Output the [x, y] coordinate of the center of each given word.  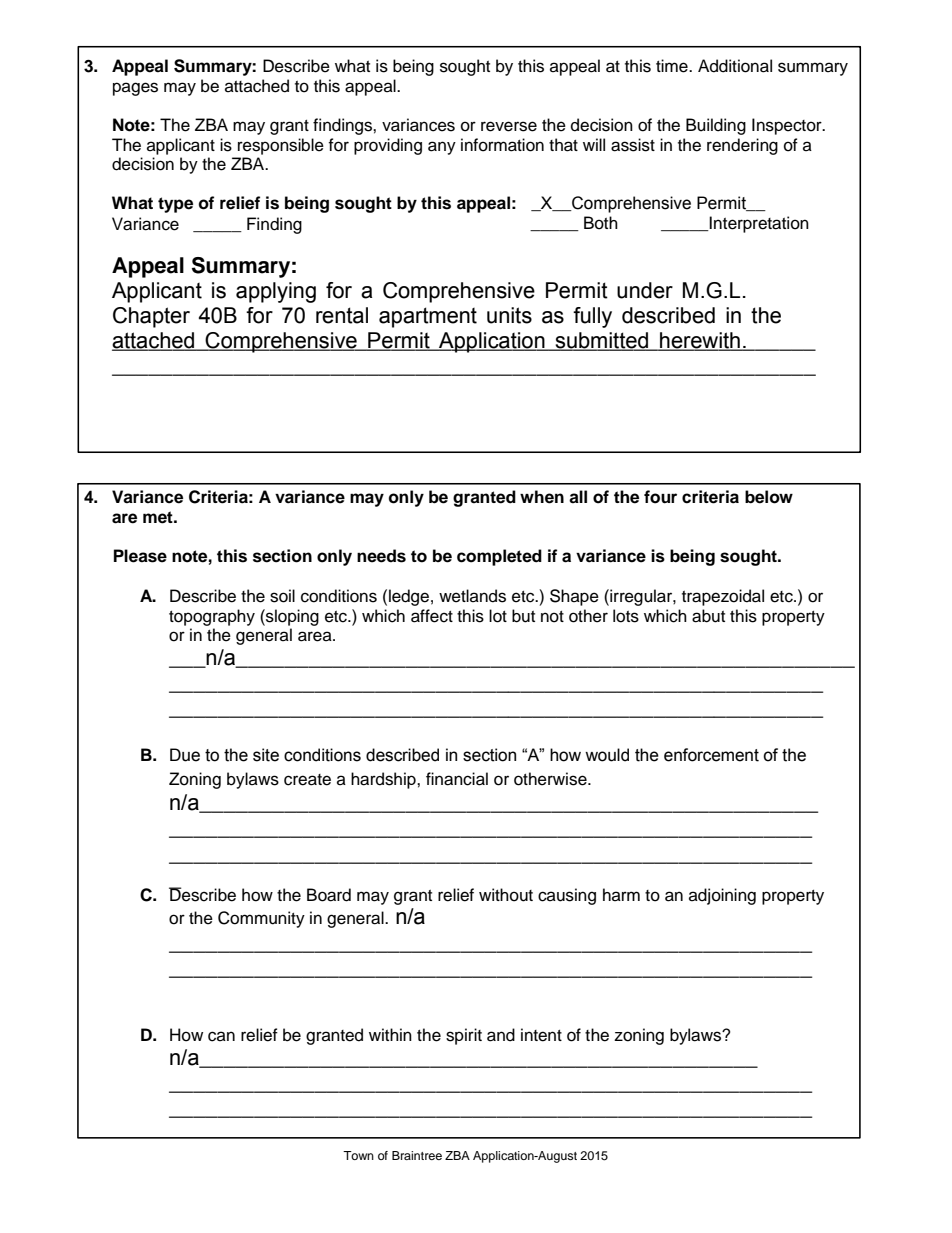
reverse [509, 126]
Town [358, 1155]
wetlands [472, 596]
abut [708, 616]
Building [716, 126]
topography [212, 617]
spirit [464, 1036]
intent [541, 1035]
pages [135, 89]
